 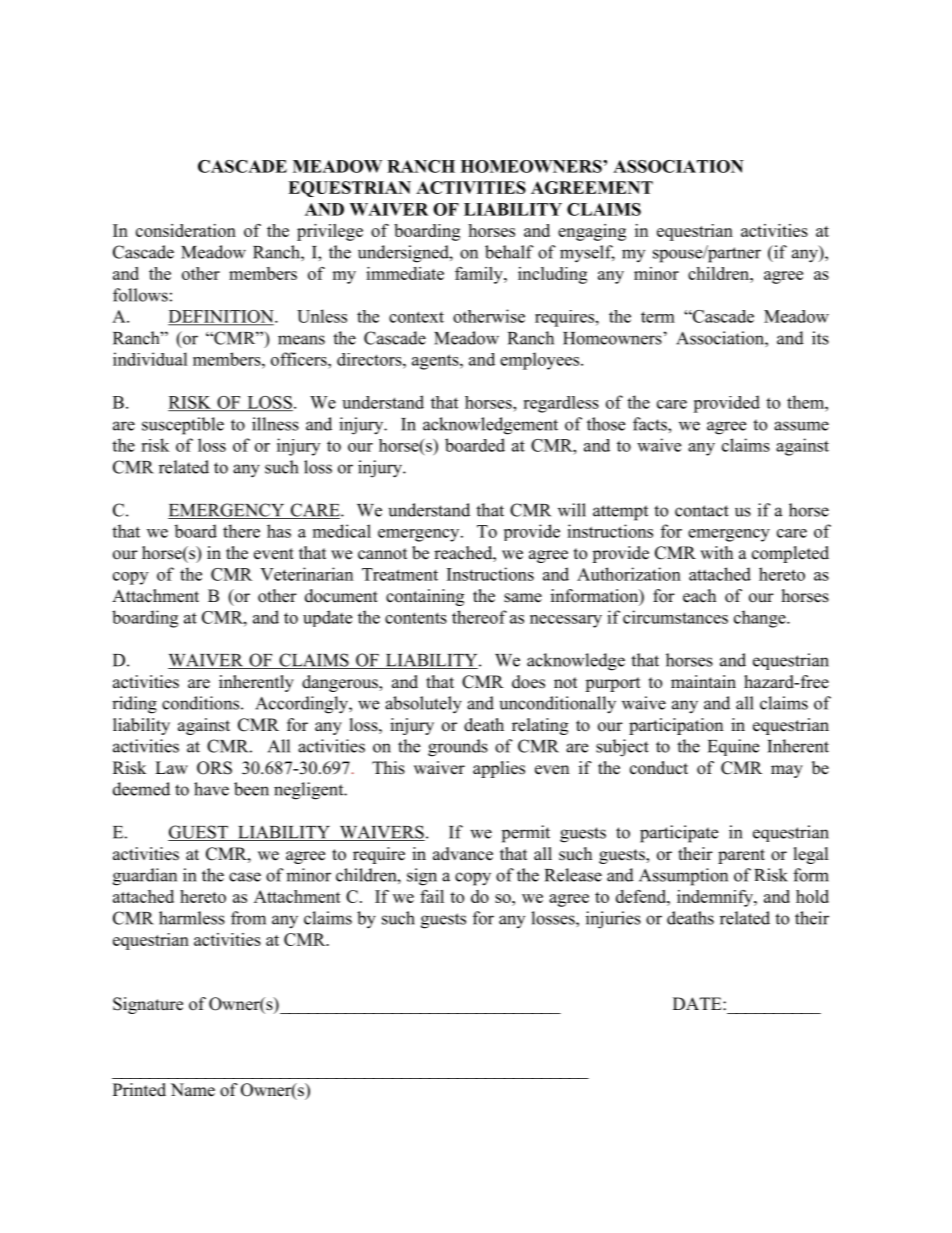 I want to click on regardless, so click(x=561, y=404).
